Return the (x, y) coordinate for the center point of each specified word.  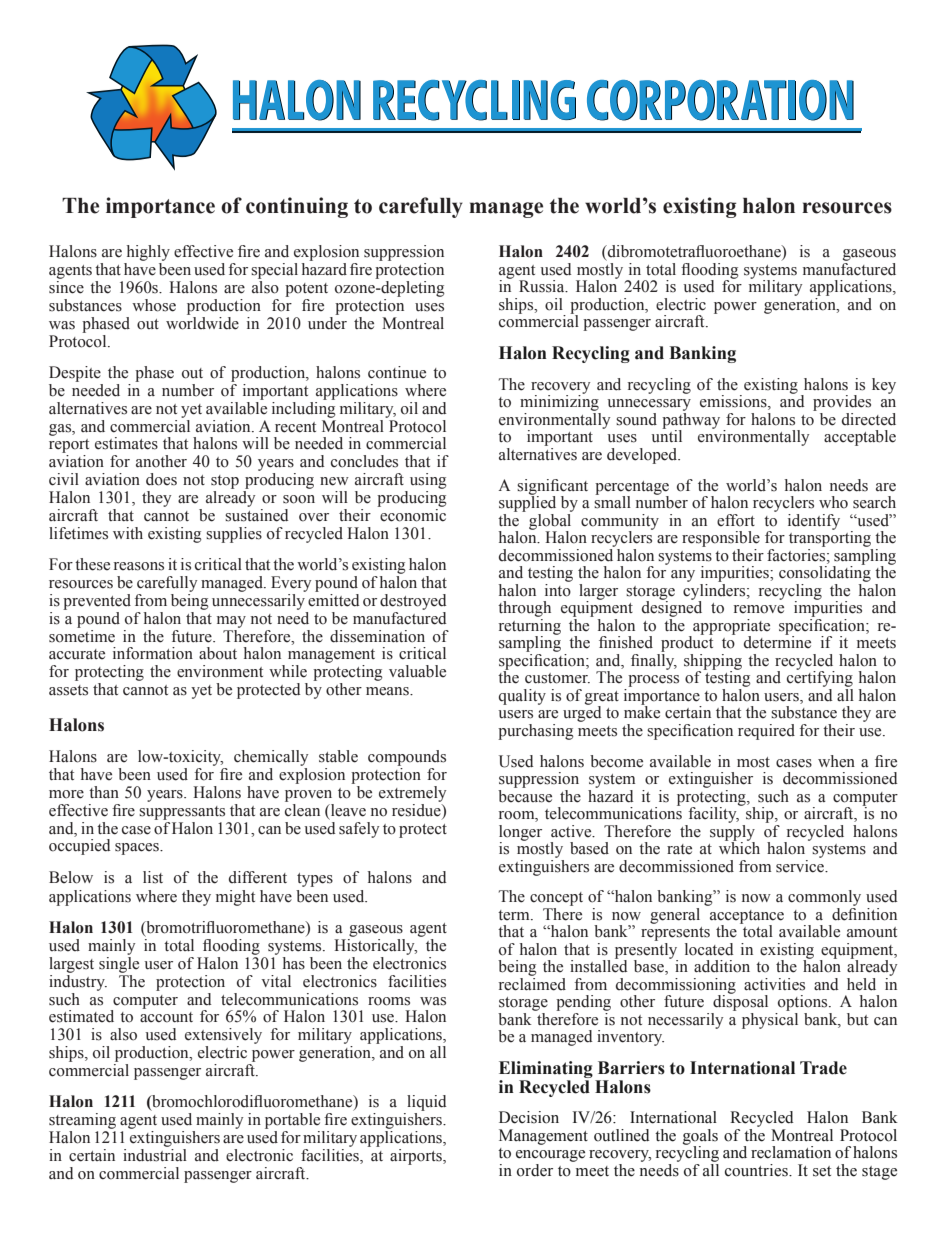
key (884, 386)
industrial (155, 1154)
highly (147, 254)
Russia (543, 286)
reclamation (791, 1152)
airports (417, 1157)
